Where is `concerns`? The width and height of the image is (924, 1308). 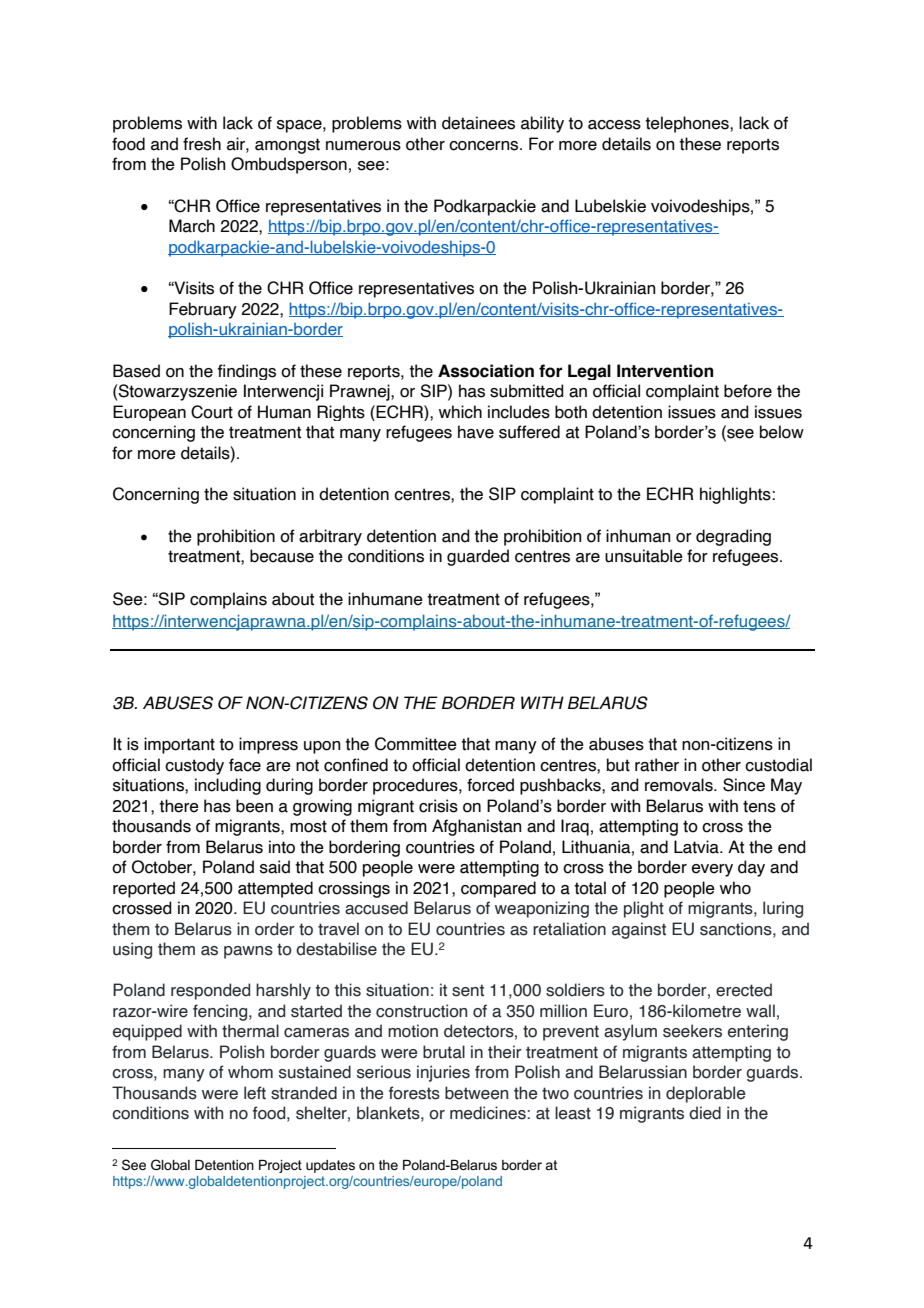 concerns is located at coordinates (485, 146).
